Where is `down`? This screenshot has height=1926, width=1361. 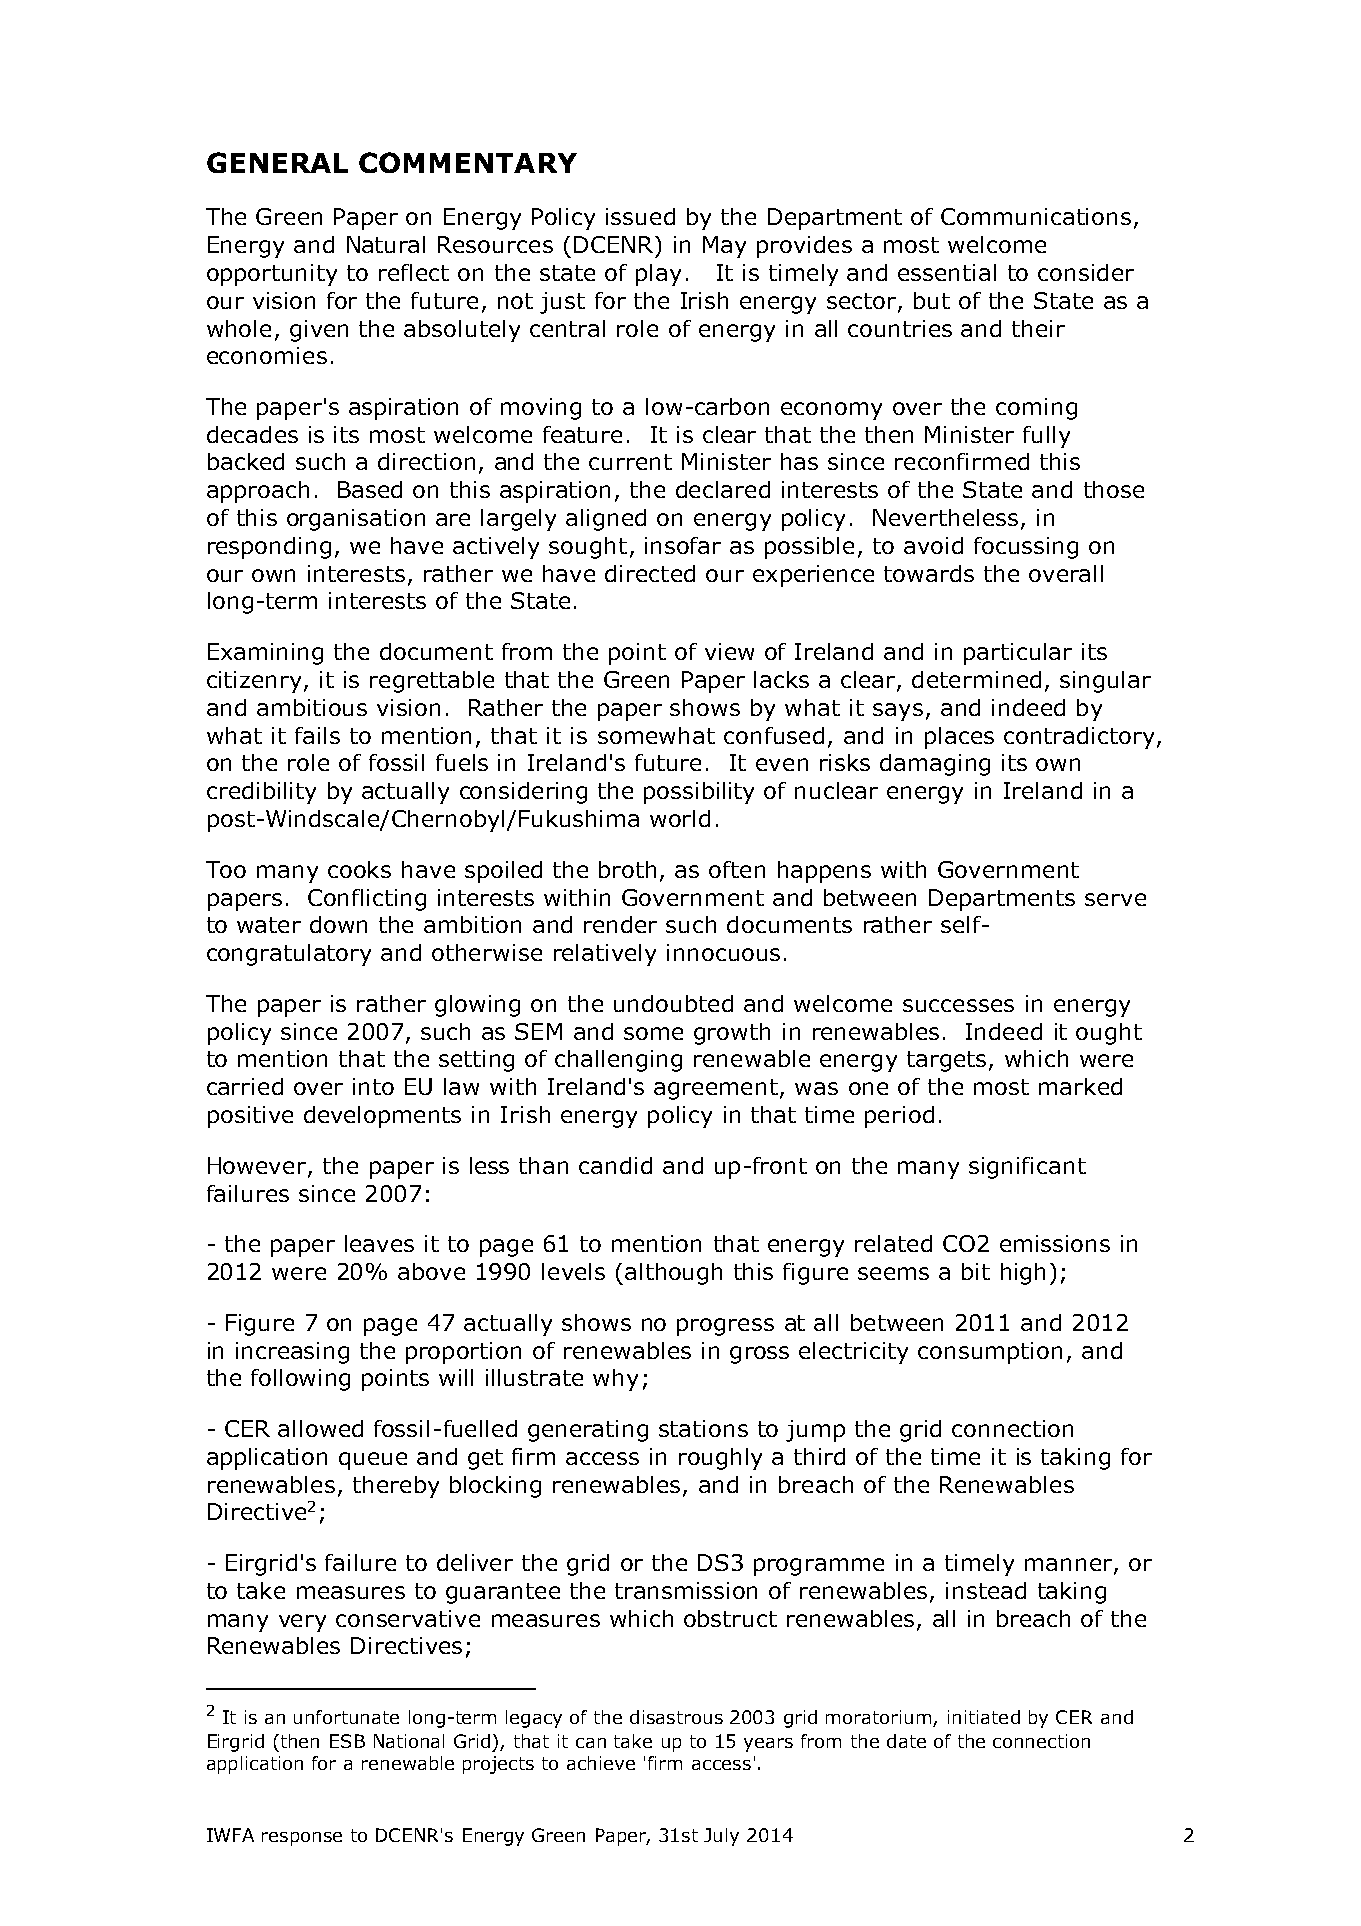 down is located at coordinates (338, 924).
